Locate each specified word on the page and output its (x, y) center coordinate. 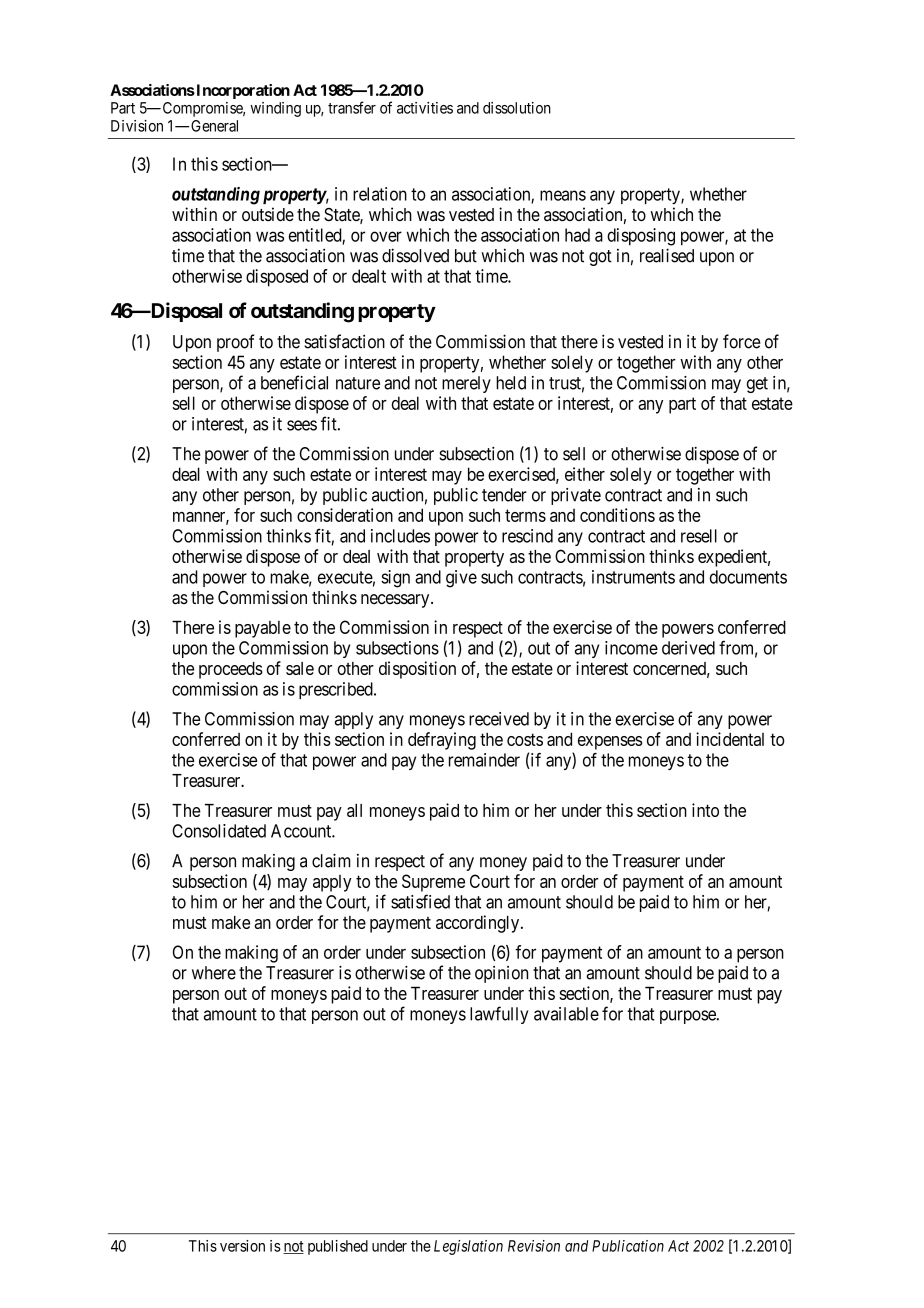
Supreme (433, 883)
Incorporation (242, 91)
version (242, 1246)
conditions (617, 515)
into (705, 810)
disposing (641, 237)
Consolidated (219, 831)
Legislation (468, 1247)
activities (425, 108)
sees (302, 425)
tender (504, 495)
